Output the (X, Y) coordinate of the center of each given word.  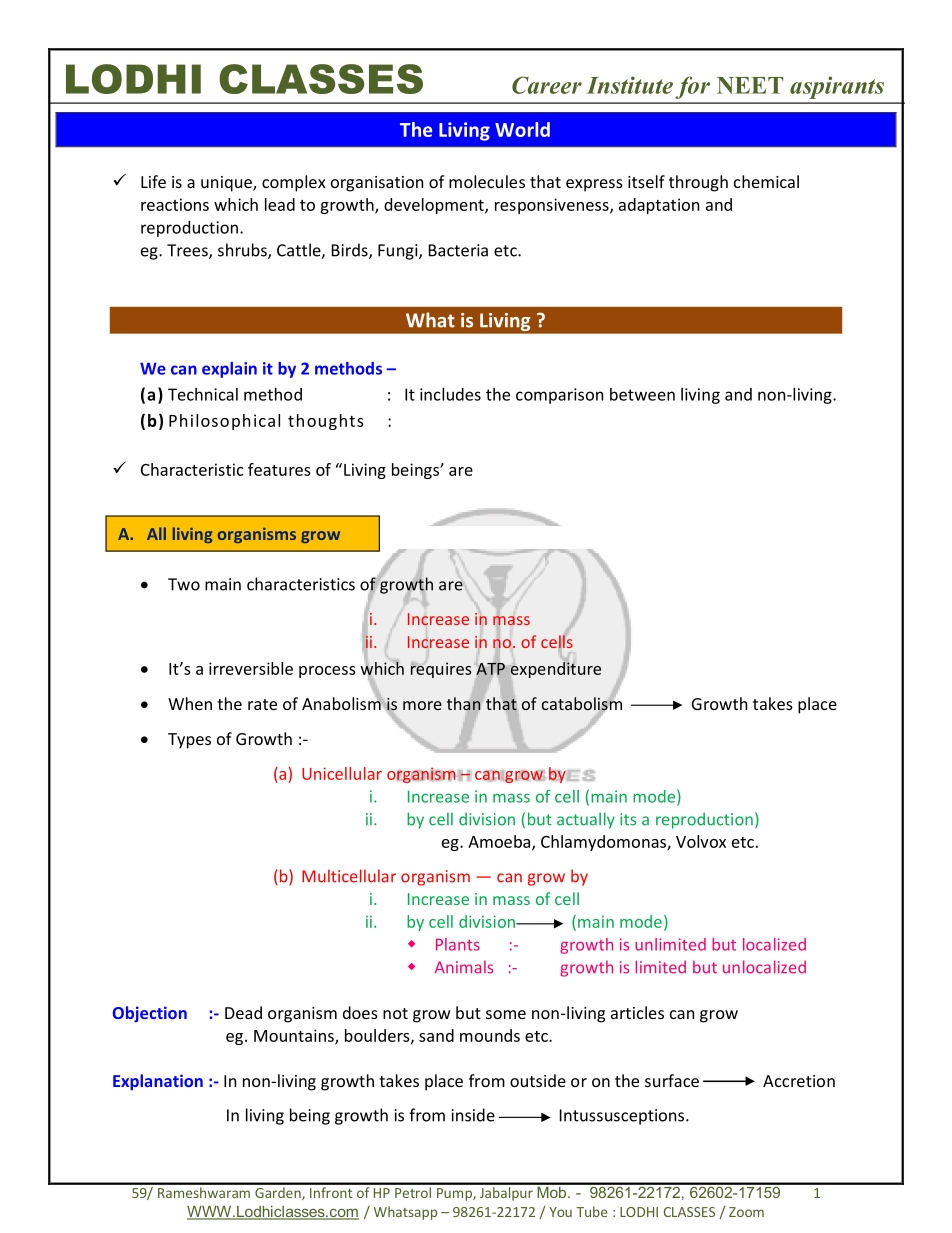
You (560, 1212)
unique (227, 184)
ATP (490, 669)
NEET (750, 85)
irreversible (251, 668)
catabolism (582, 704)
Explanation (158, 1082)
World (522, 129)
